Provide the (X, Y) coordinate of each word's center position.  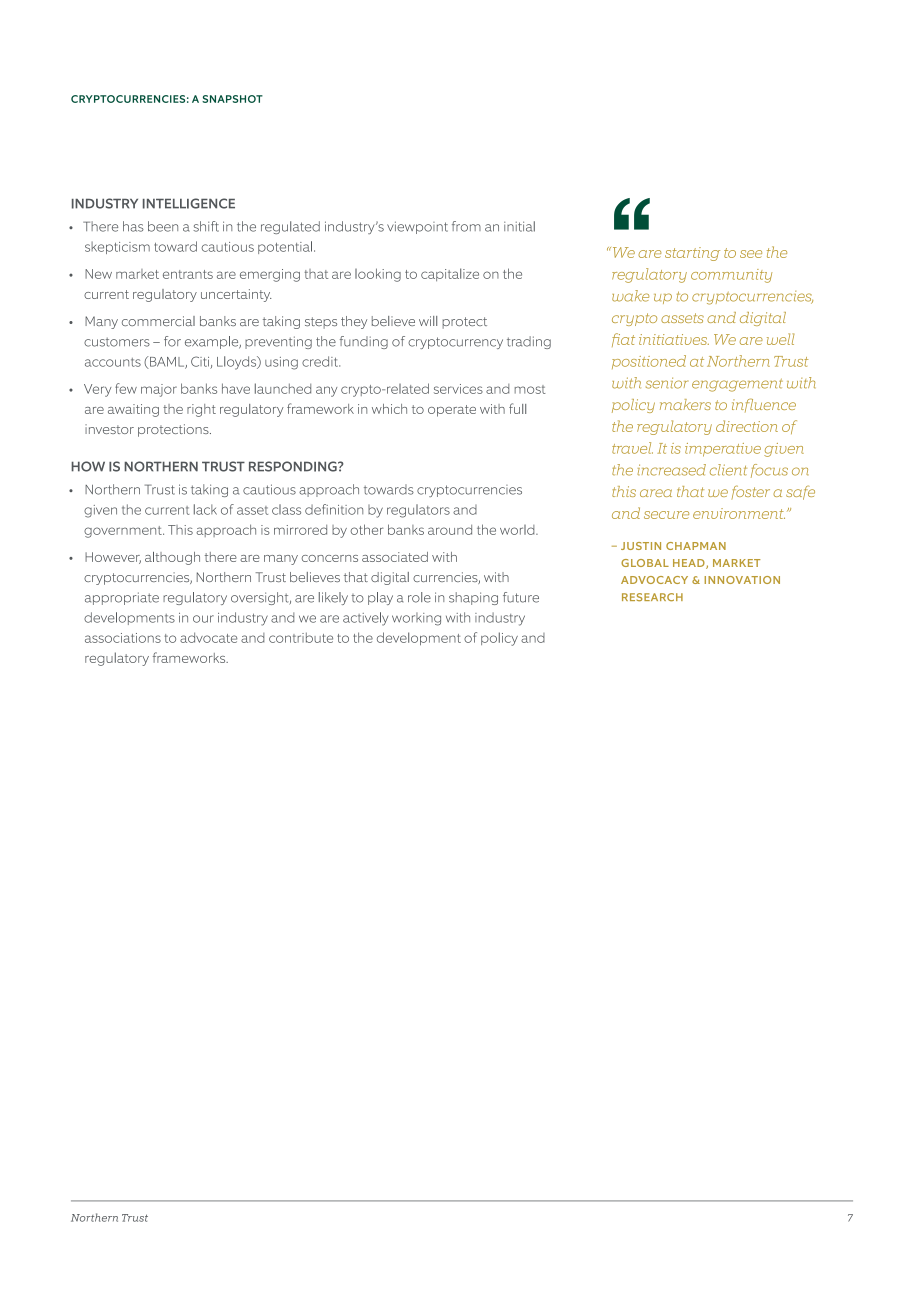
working (416, 619)
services (458, 389)
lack (205, 509)
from (466, 226)
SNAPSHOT (232, 99)
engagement (737, 385)
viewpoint (417, 227)
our (203, 619)
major (159, 390)
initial (519, 226)
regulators (418, 511)
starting (692, 254)
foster (751, 492)
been (163, 226)
